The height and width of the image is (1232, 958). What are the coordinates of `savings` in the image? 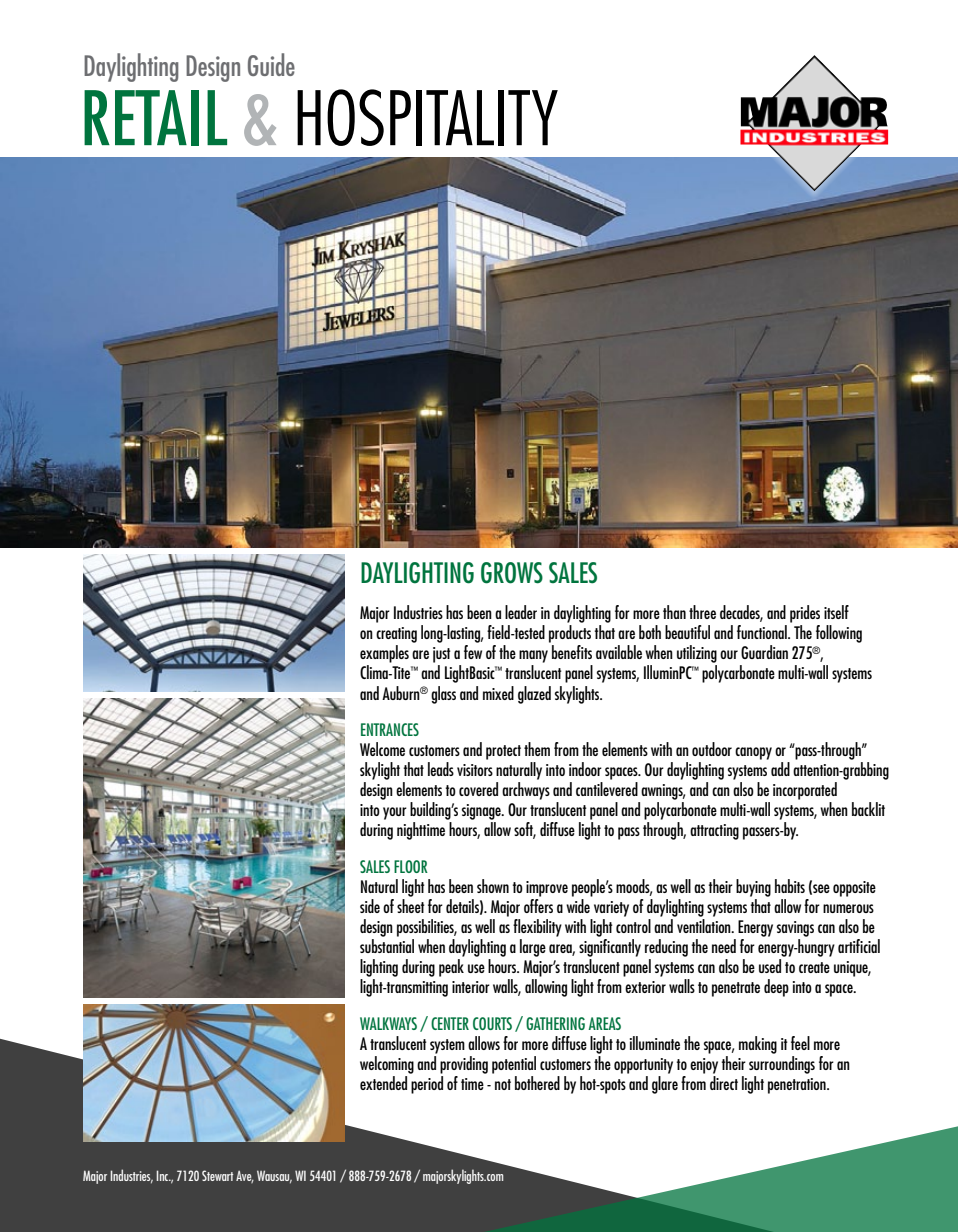 It's located at (795, 929).
